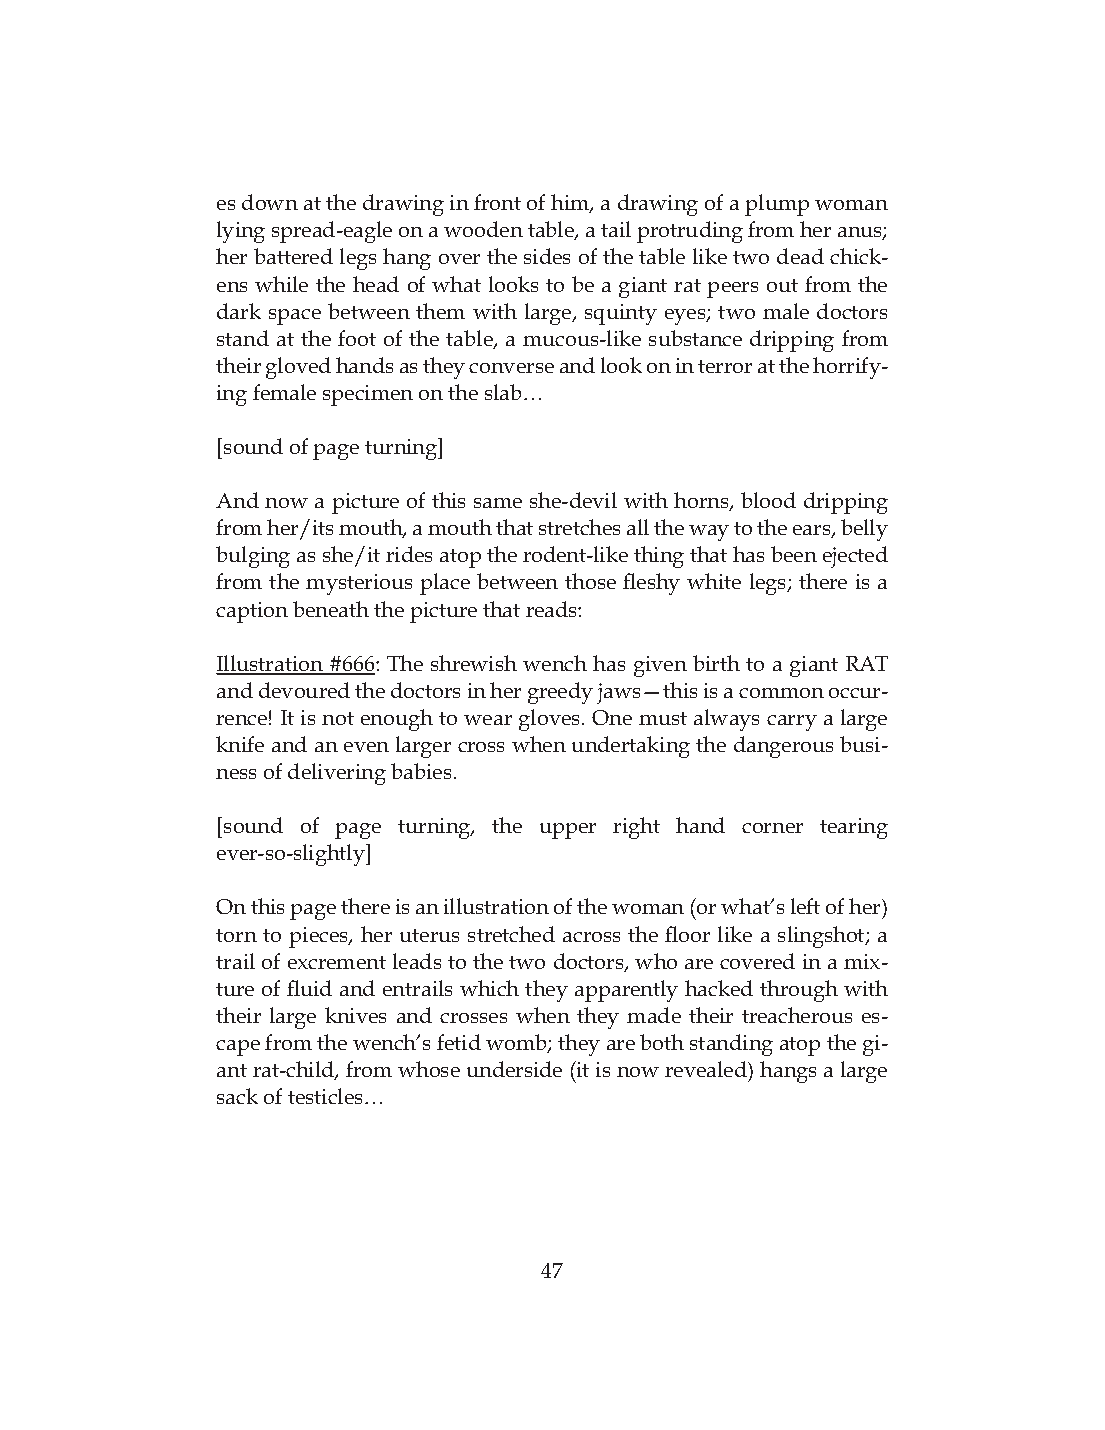 Image resolution: width=1105 pixels, height=1430 pixels. Describe the element at coordinates (579, 527) in the screenshot. I see `stretches` at that location.
